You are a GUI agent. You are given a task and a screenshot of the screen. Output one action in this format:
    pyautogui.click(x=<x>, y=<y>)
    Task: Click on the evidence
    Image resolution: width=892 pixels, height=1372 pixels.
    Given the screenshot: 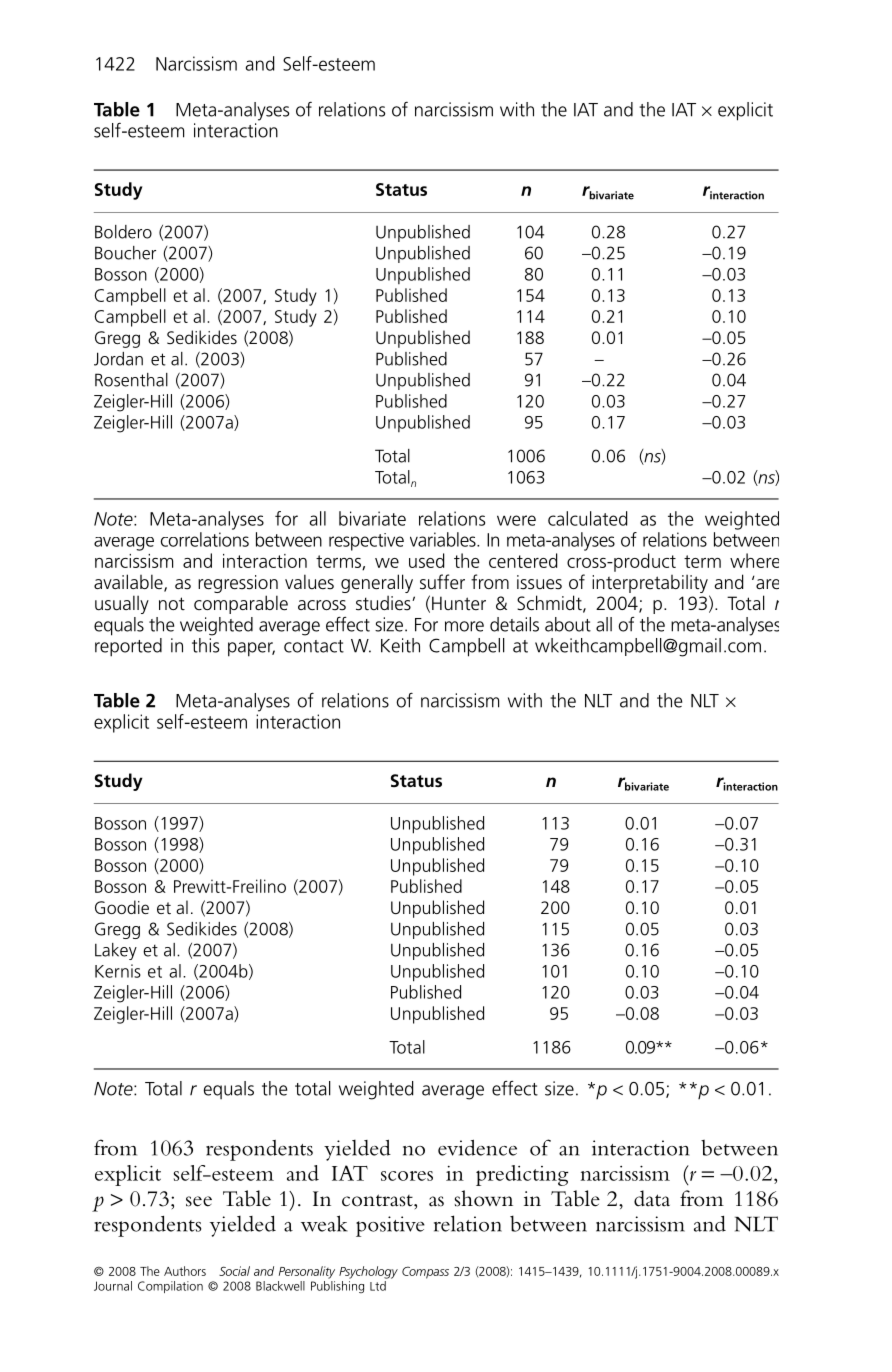 What is the action you would take?
    pyautogui.click(x=477, y=1147)
